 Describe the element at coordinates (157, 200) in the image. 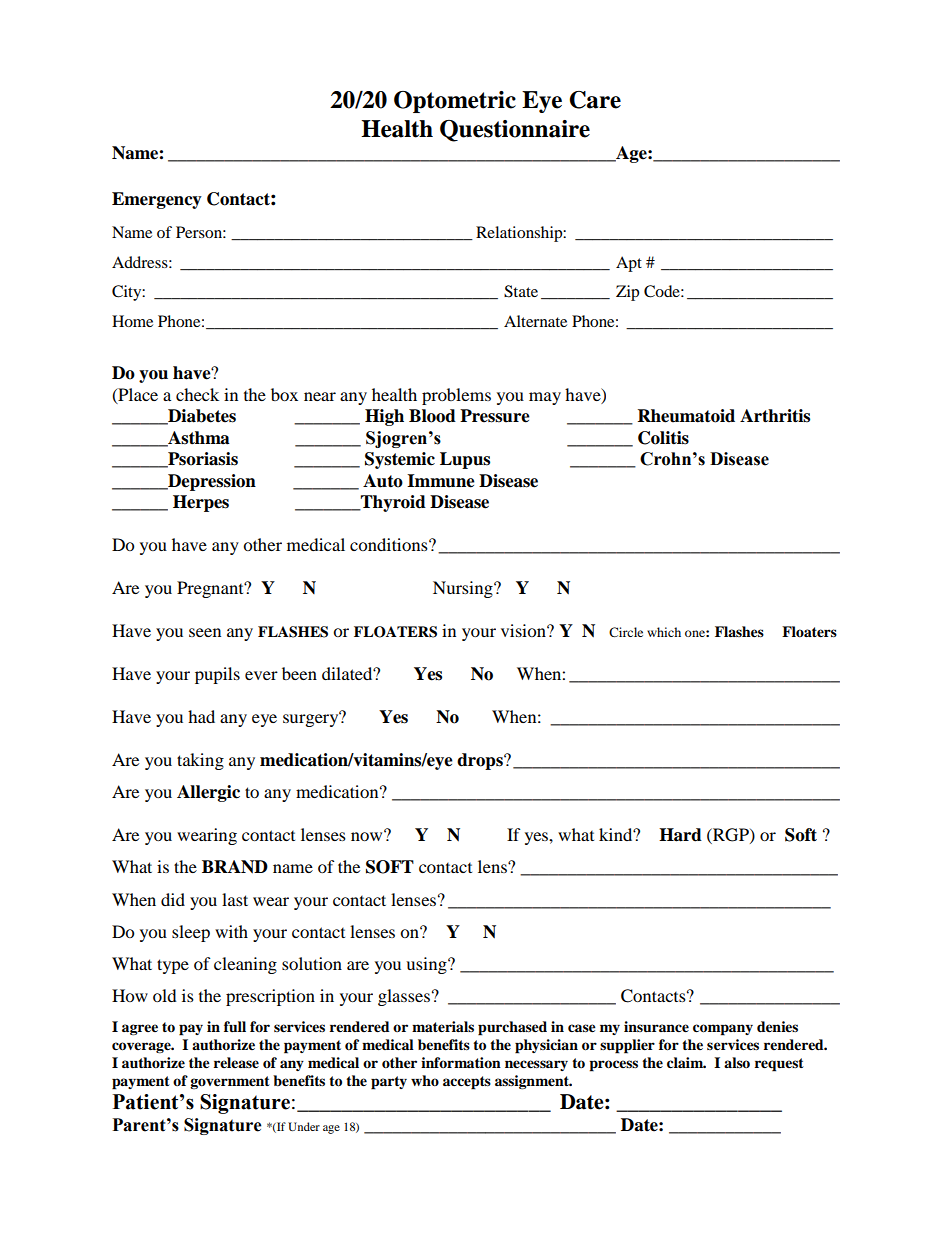

I see `Emergency` at that location.
